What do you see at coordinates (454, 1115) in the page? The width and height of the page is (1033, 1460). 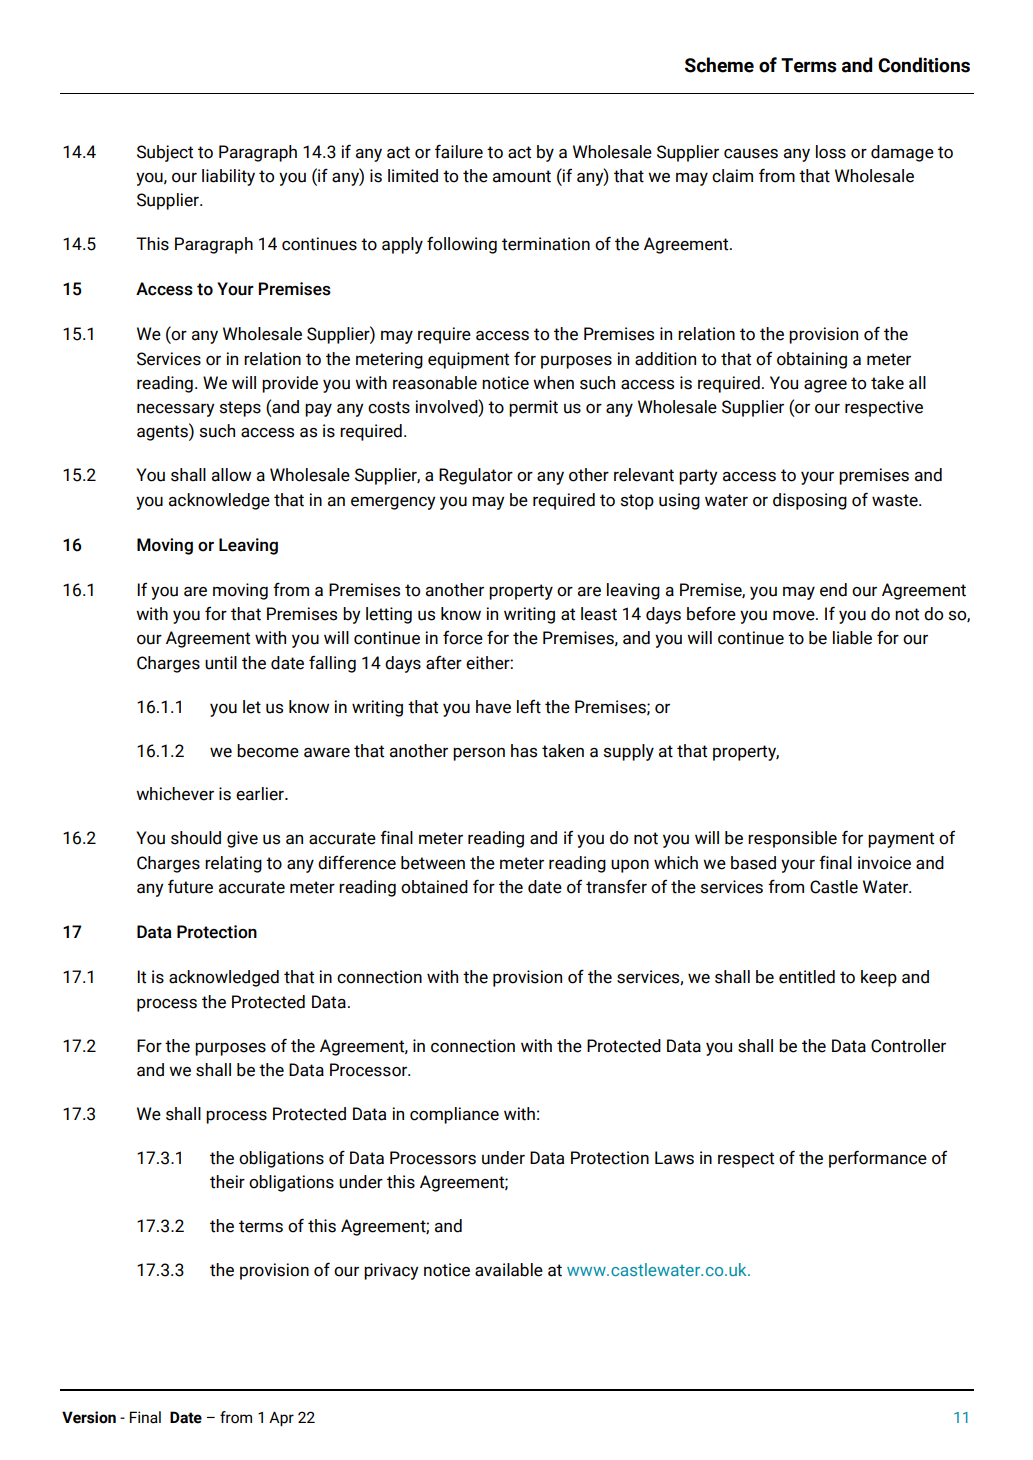 I see `compliance` at bounding box center [454, 1115].
